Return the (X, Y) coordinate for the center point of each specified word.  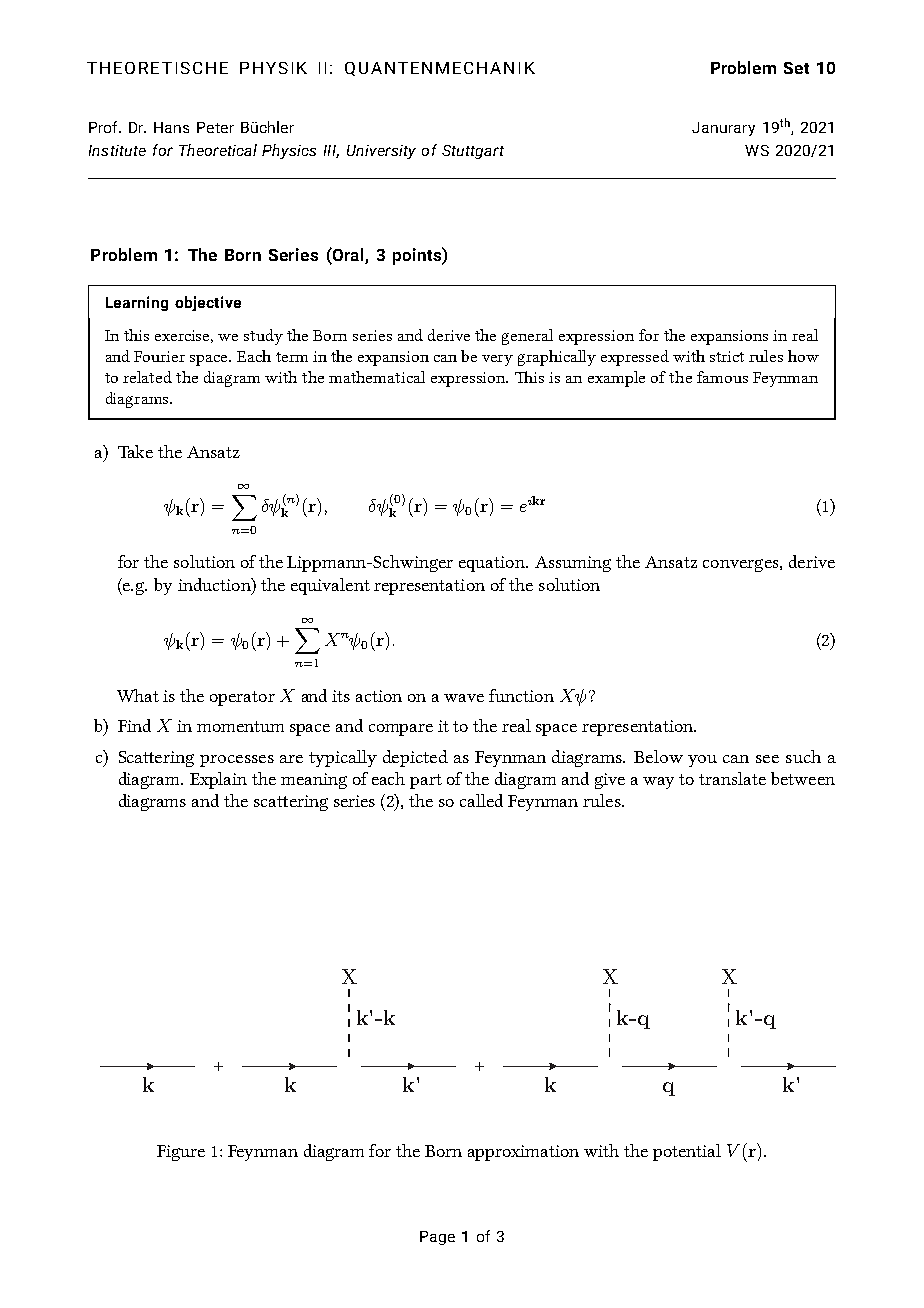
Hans (171, 127)
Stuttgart (473, 152)
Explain (218, 780)
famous (722, 377)
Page (437, 1238)
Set (796, 68)
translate (732, 778)
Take (135, 451)
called (481, 800)
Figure (181, 1153)
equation (493, 564)
